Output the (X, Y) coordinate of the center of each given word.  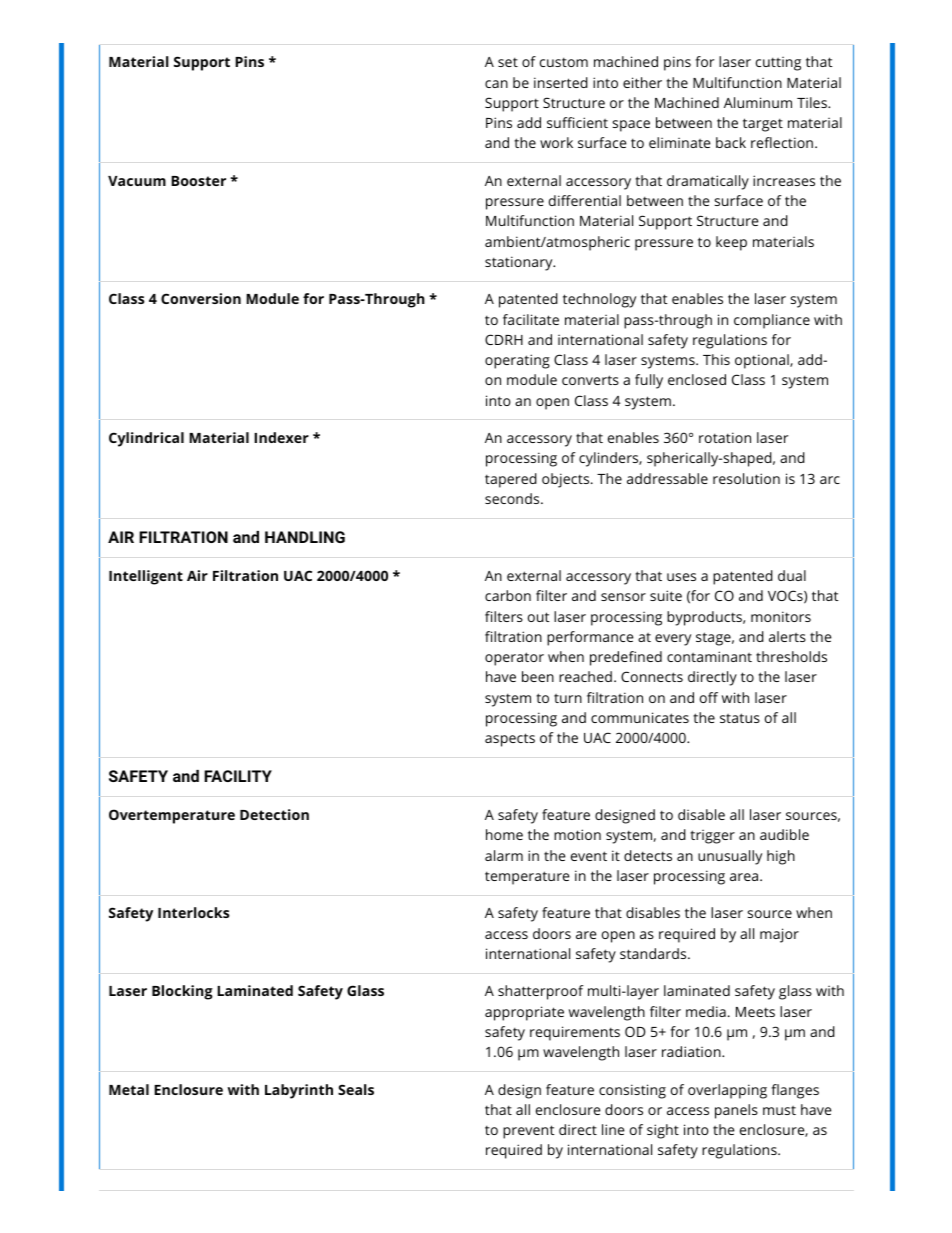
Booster (198, 181)
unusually (730, 857)
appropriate (524, 1013)
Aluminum (758, 102)
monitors (781, 616)
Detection (274, 814)
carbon (508, 595)
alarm (504, 855)
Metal (129, 1089)
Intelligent (146, 577)
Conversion (201, 298)
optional (763, 361)
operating (517, 361)
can (496, 84)
